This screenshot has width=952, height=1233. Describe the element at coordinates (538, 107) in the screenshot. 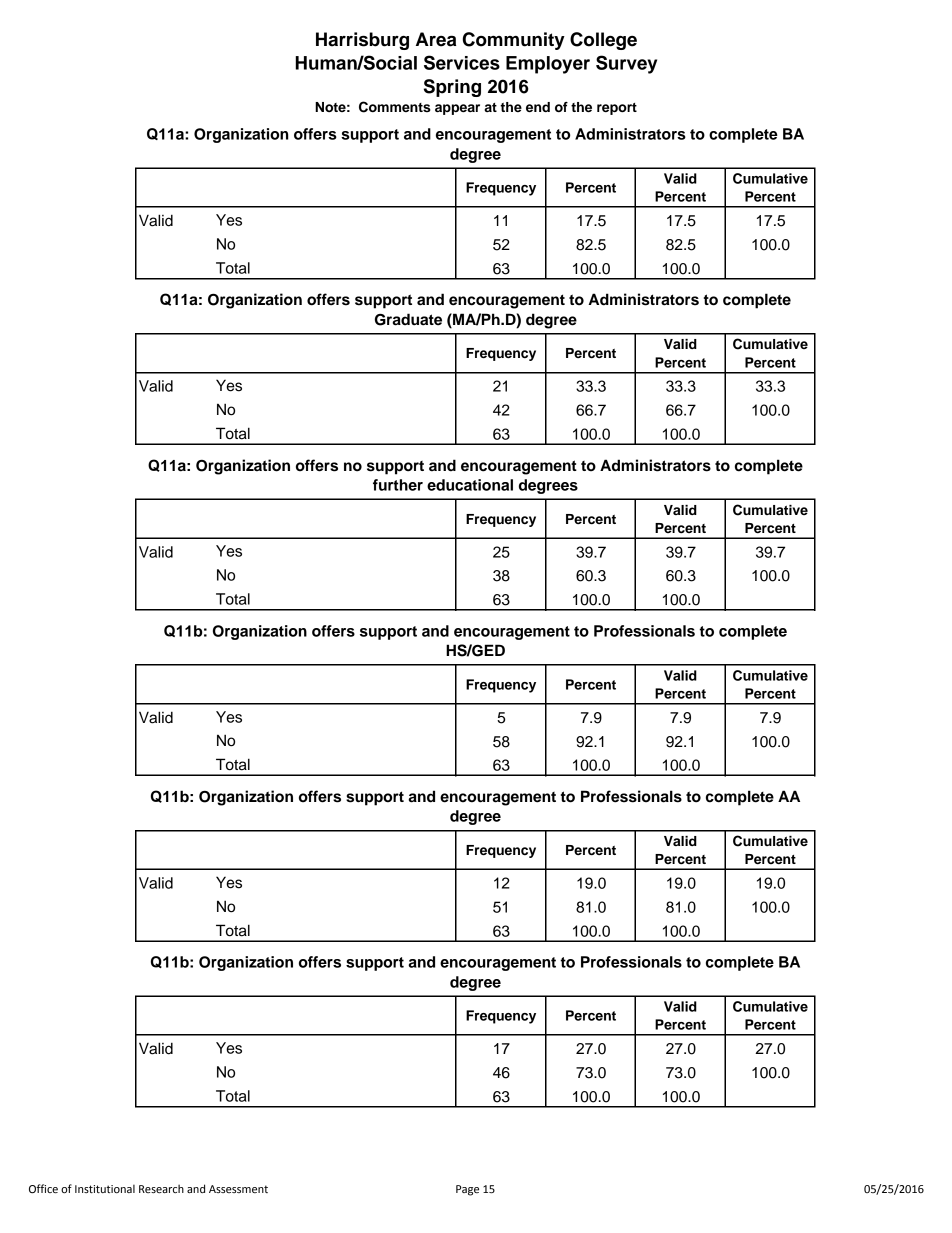

I see `end` at that location.
